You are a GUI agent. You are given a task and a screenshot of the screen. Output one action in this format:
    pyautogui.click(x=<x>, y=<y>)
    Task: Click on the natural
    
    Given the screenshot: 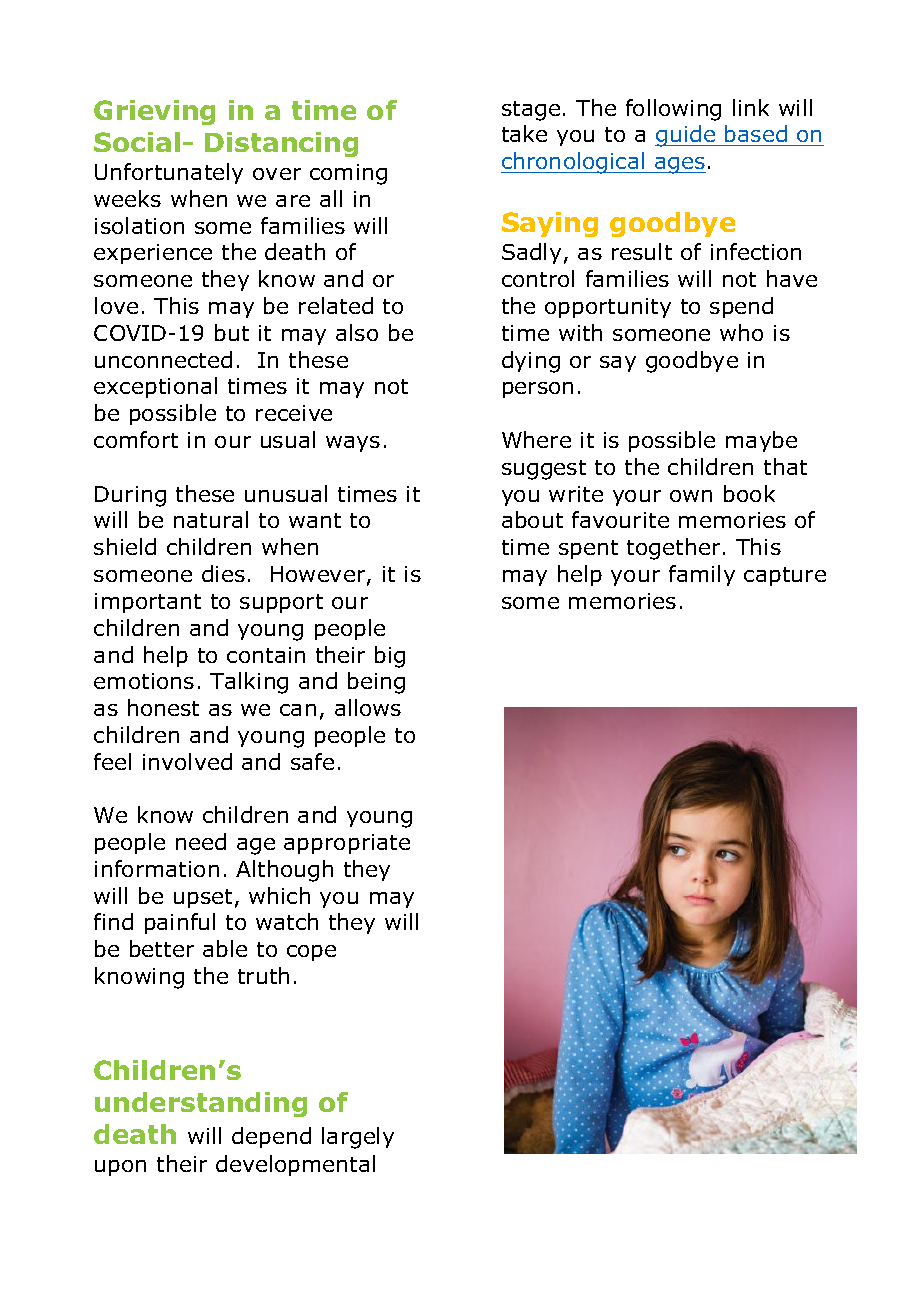 What is the action you would take?
    pyautogui.click(x=211, y=519)
